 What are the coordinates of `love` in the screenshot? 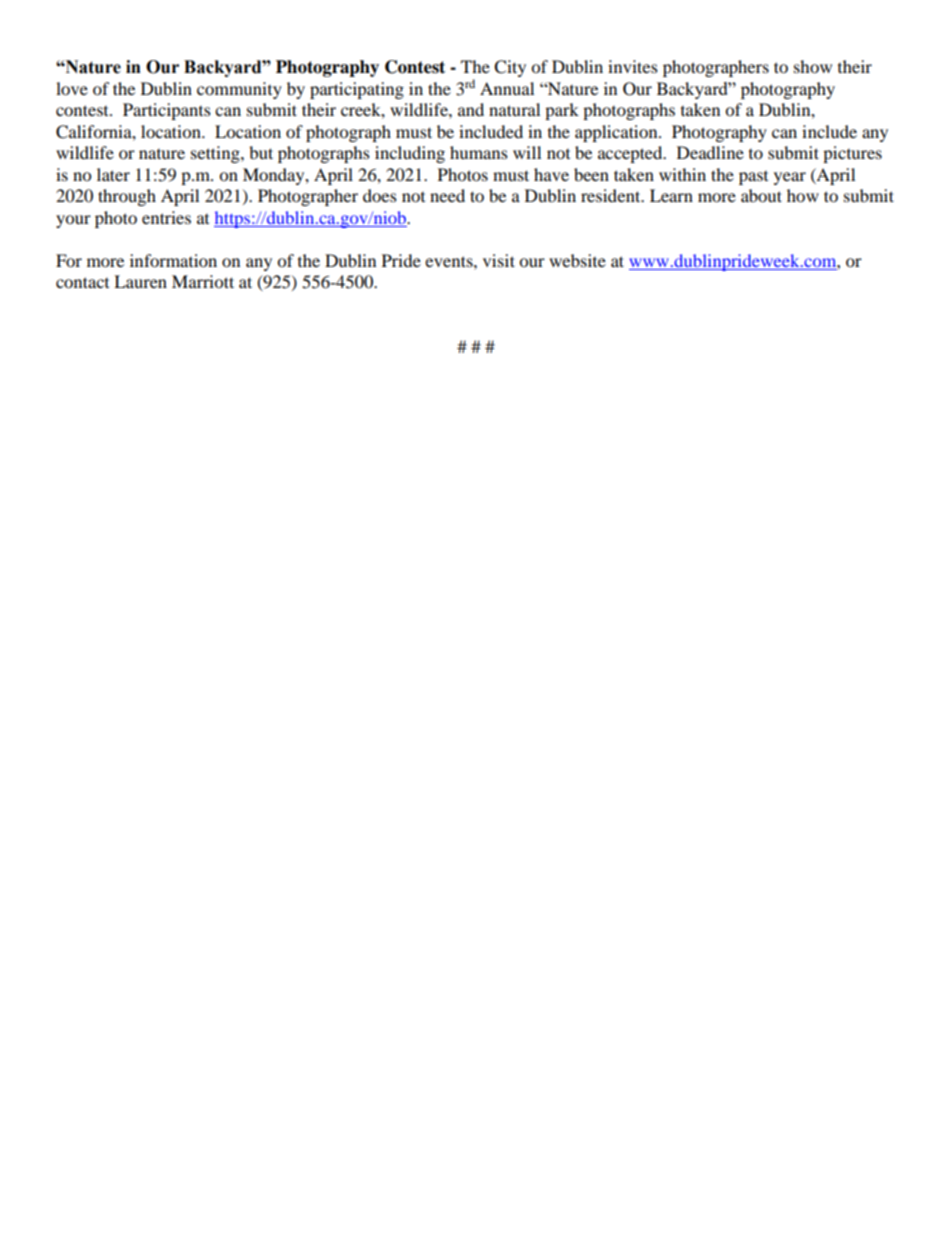 It's located at (72, 88).
